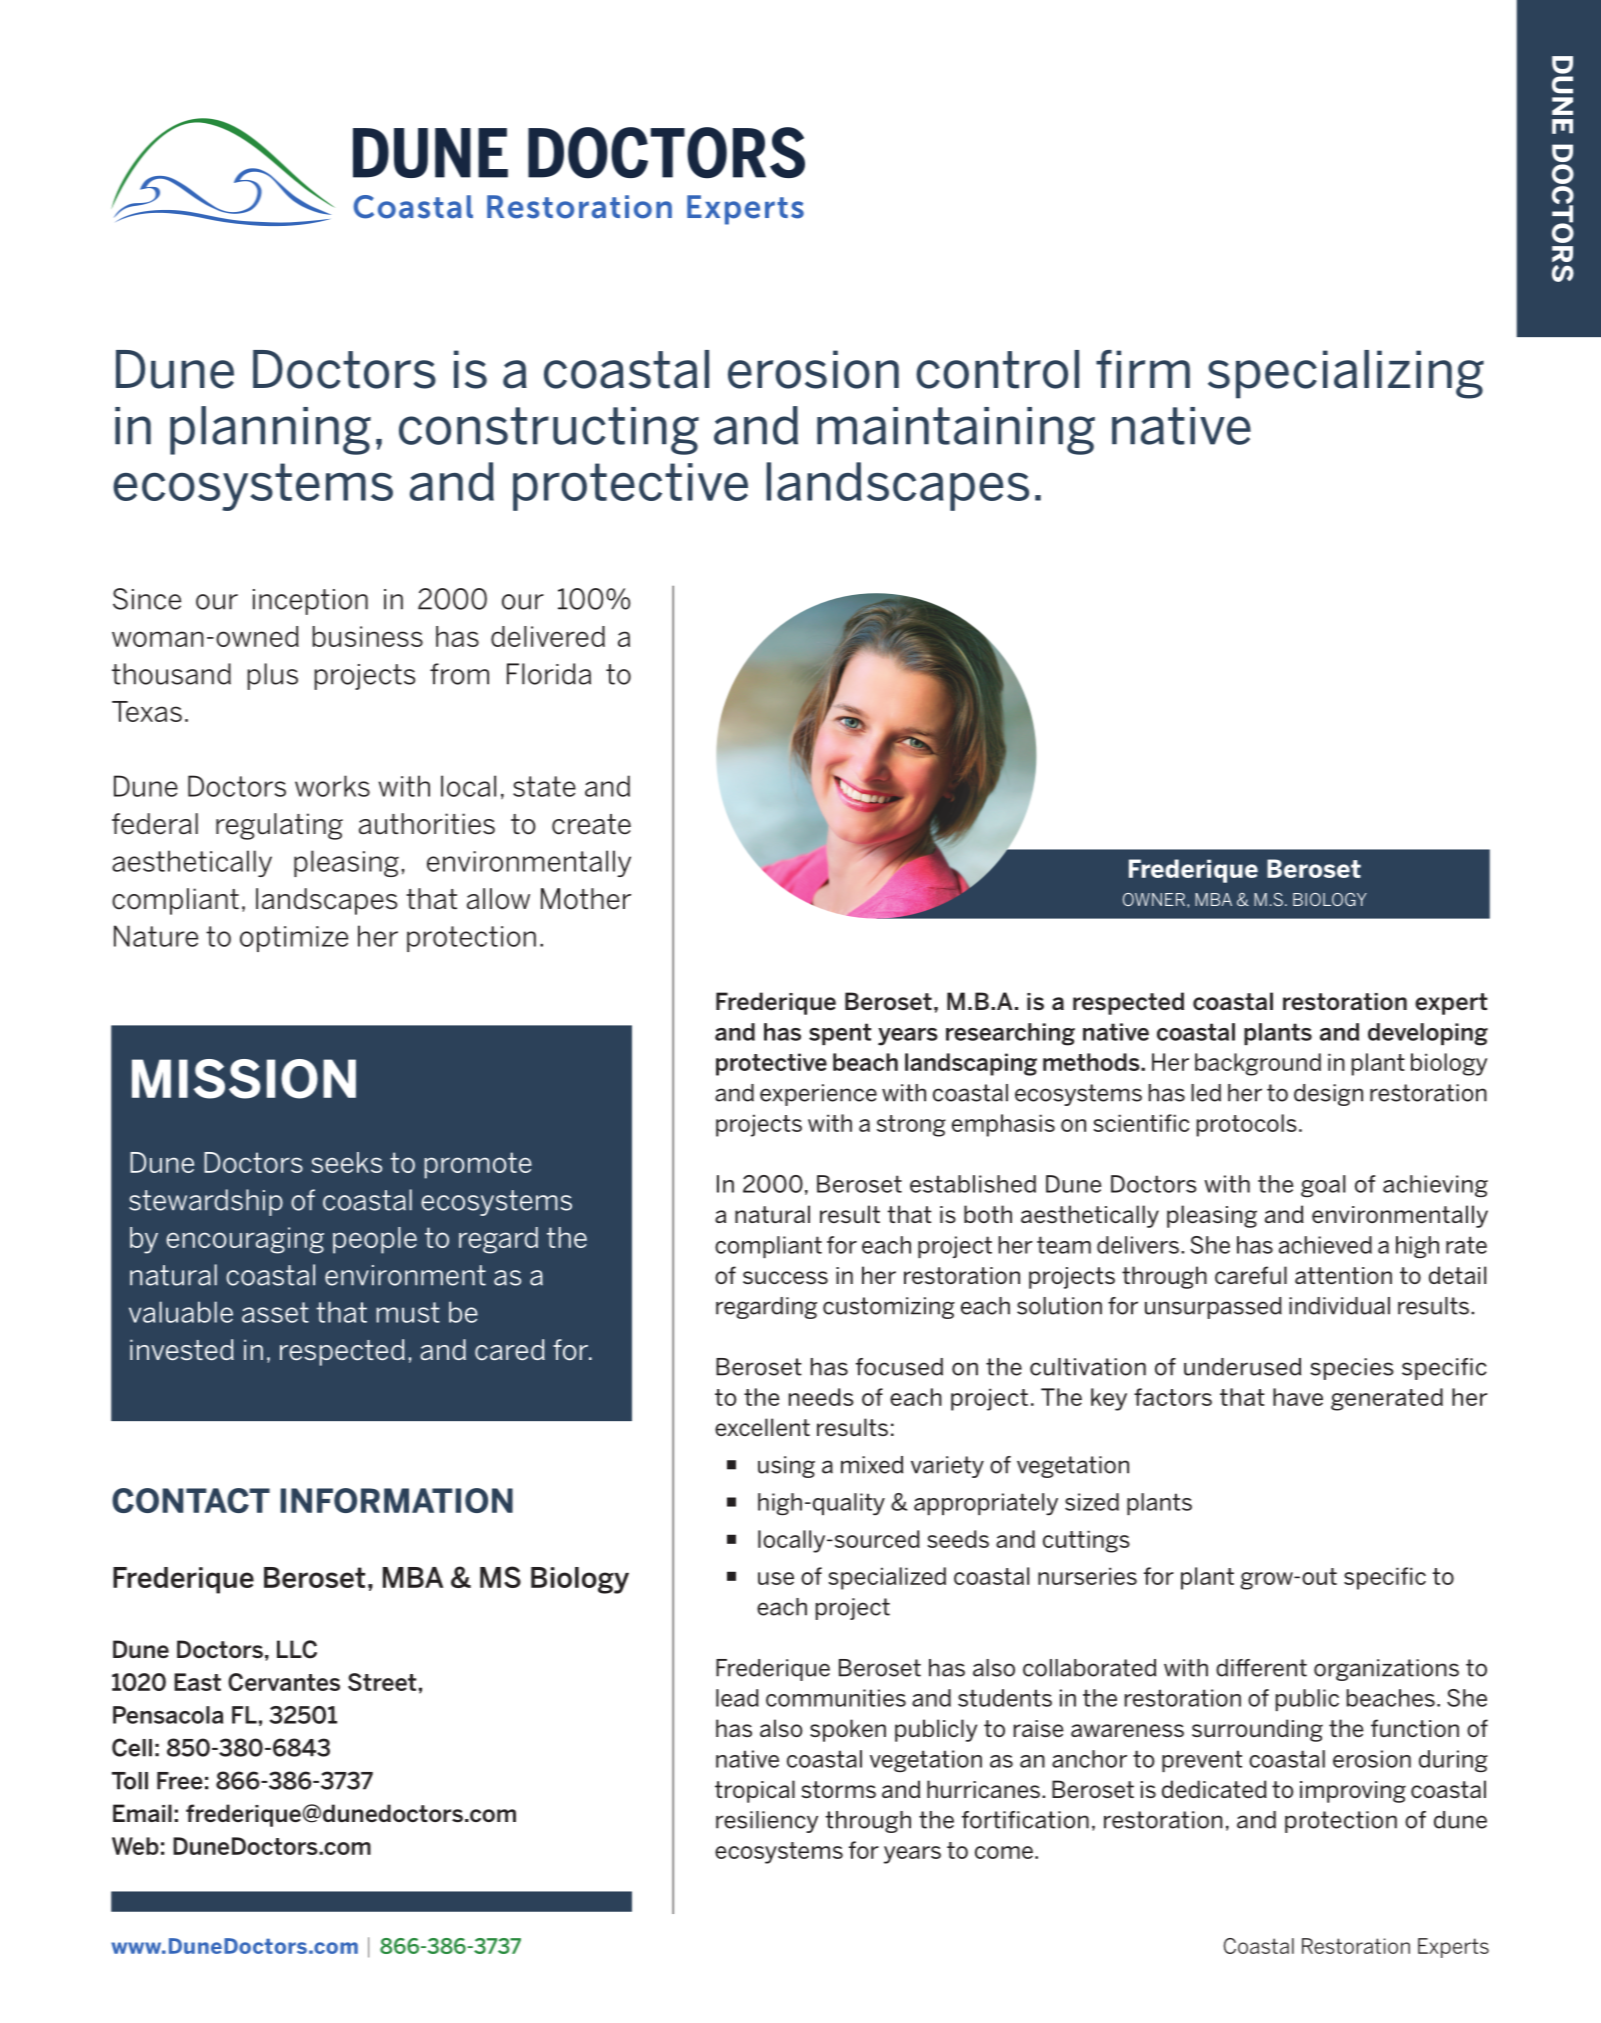  I want to click on Free, so click(180, 1781).
